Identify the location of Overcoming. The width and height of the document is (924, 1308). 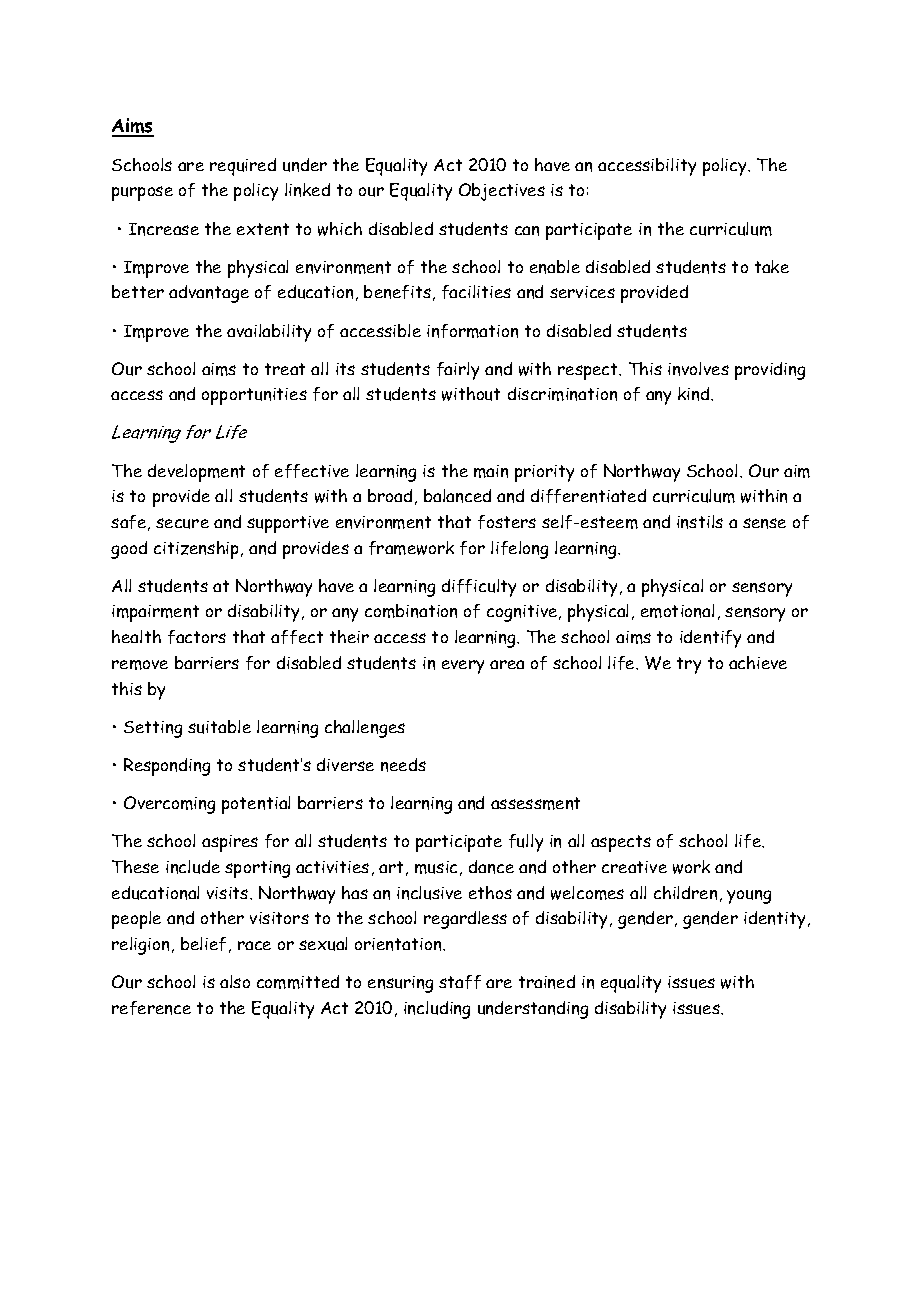
(169, 805).
